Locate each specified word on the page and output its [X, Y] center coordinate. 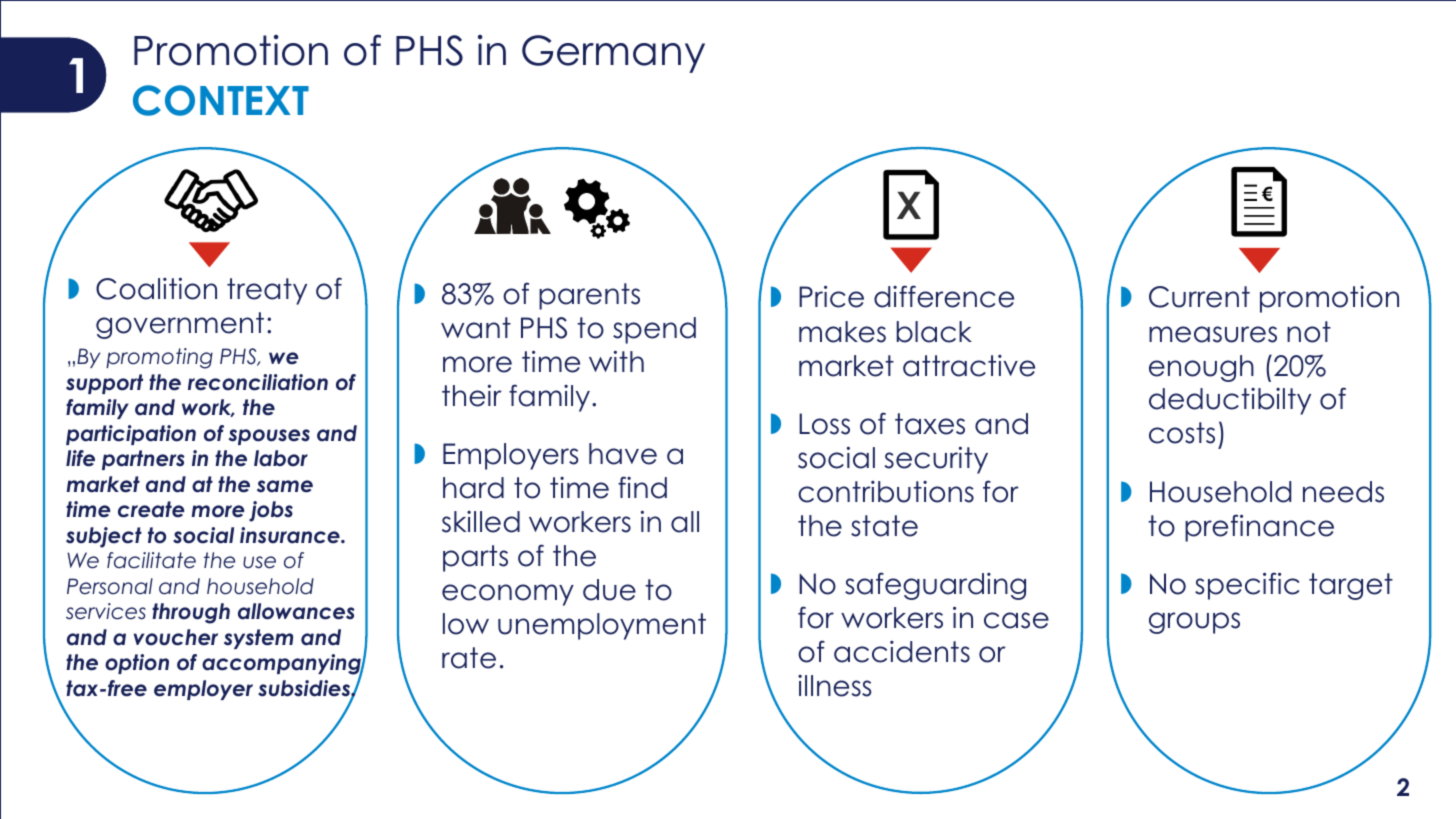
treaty [267, 291]
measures [1213, 334]
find [642, 487]
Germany [613, 54]
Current [1199, 297]
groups [1194, 623]
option [137, 664]
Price [831, 296]
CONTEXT [221, 100]
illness [834, 686]
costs [1182, 433]
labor [281, 458]
